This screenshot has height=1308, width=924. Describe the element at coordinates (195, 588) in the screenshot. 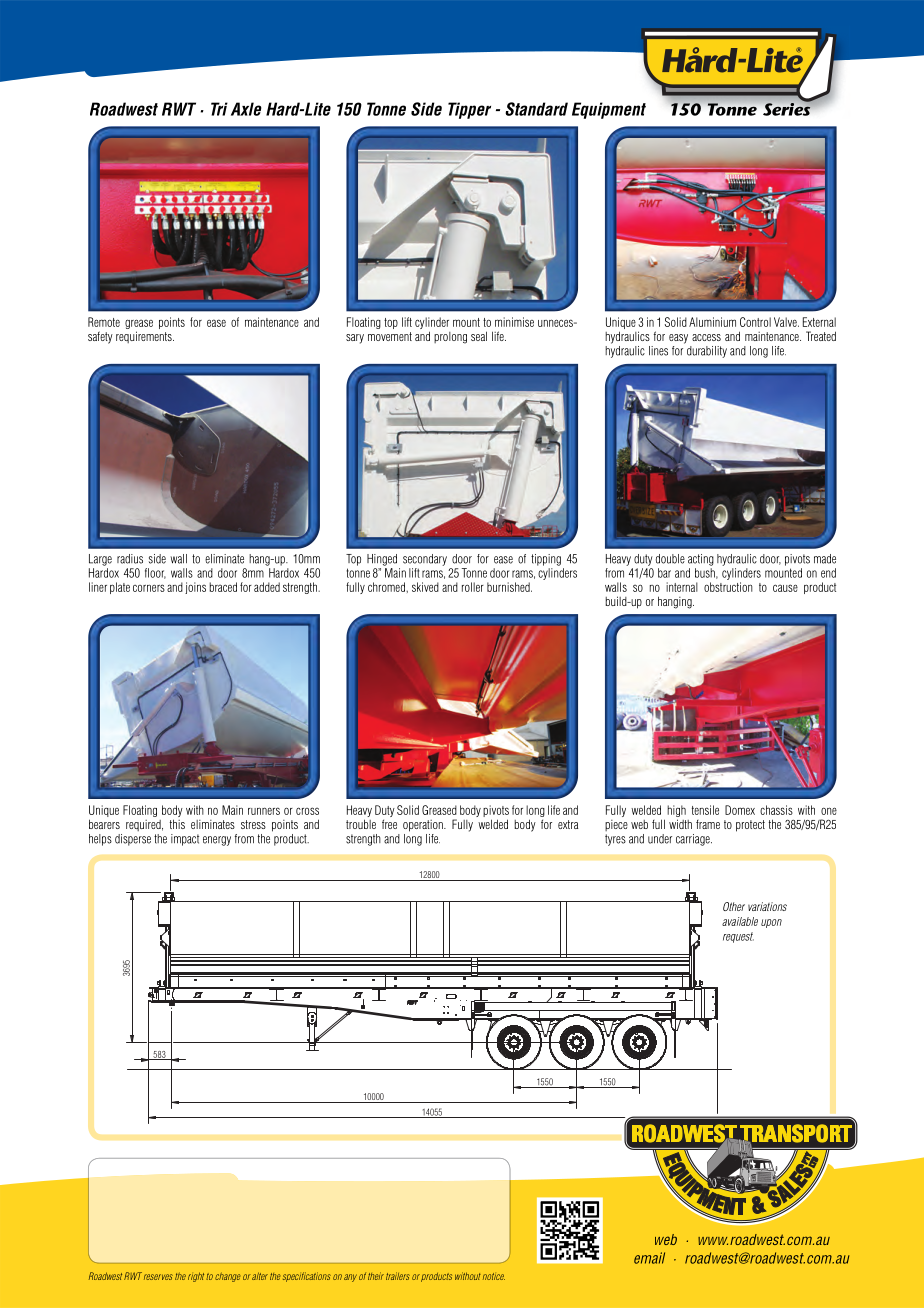

I see `joins` at that location.
